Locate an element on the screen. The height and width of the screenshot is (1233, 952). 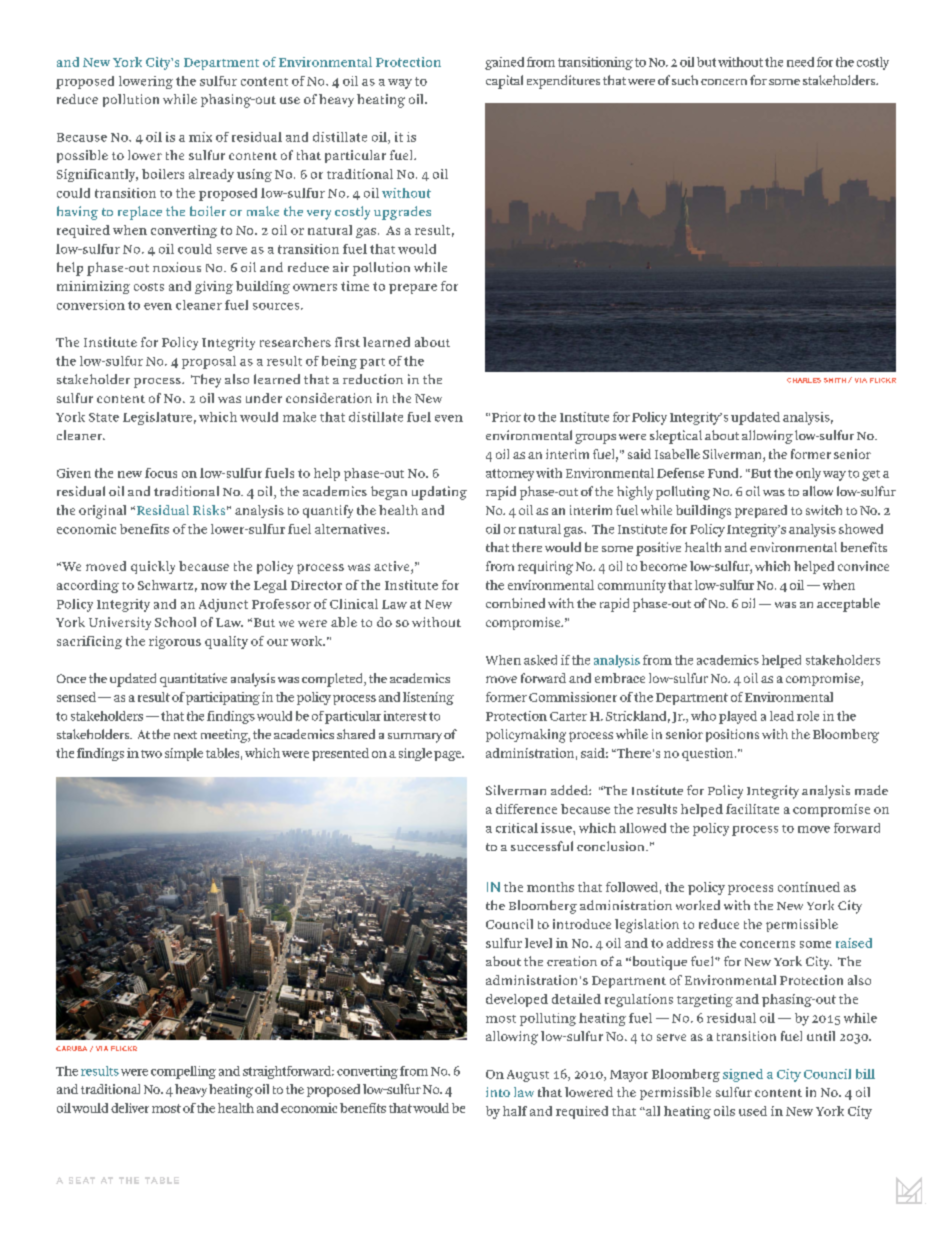
reduction is located at coordinates (373, 379).
